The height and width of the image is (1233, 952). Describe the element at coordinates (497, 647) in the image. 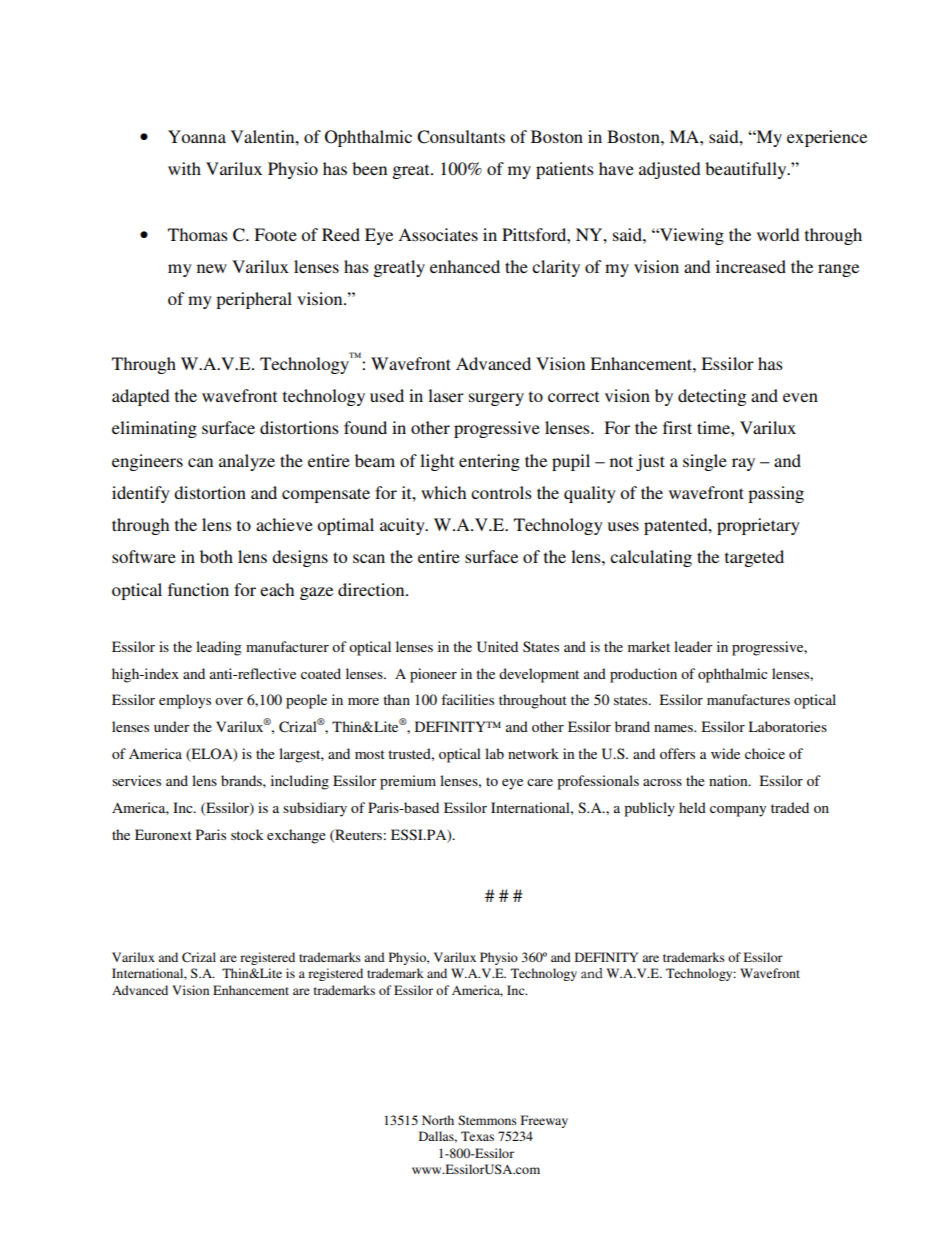

I see `United` at that location.
